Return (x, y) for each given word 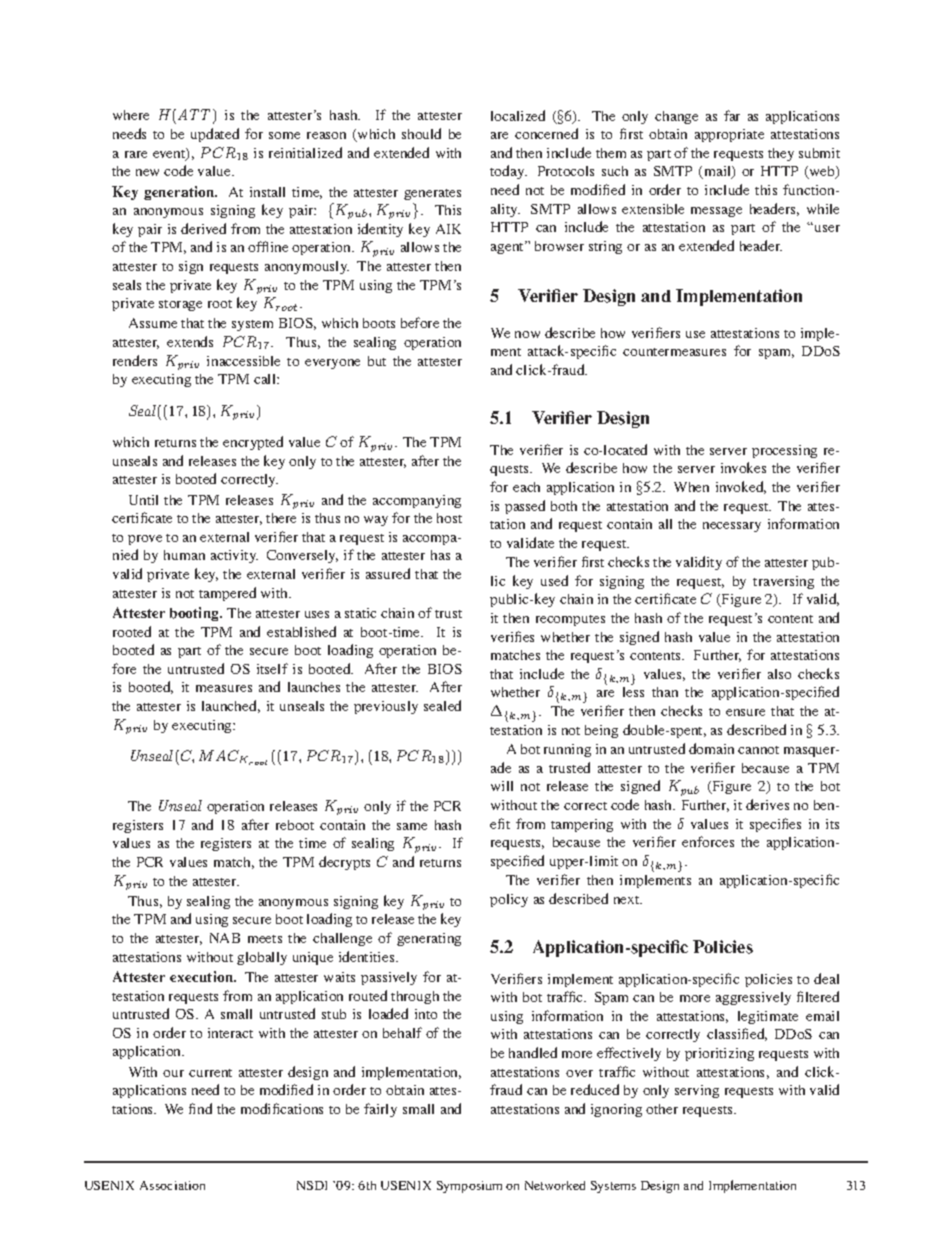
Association (172, 1185)
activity (234, 556)
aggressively (753, 998)
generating (429, 939)
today (508, 172)
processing (784, 451)
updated (215, 135)
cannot (758, 750)
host (449, 518)
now (527, 334)
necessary (732, 527)
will (502, 786)
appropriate (729, 135)
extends (190, 341)
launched (231, 706)
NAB (225, 938)
